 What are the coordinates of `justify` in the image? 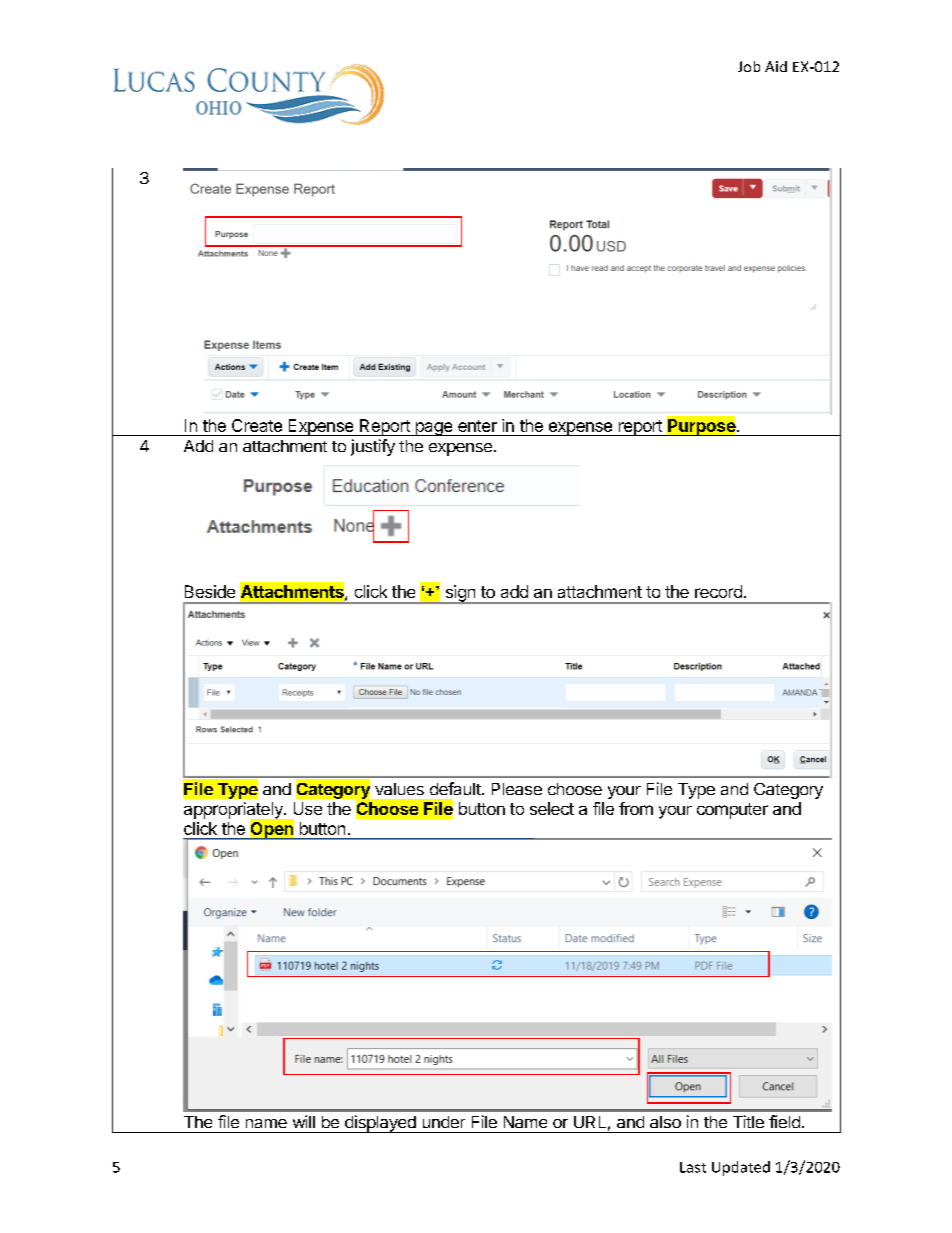 It's located at (373, 447).
